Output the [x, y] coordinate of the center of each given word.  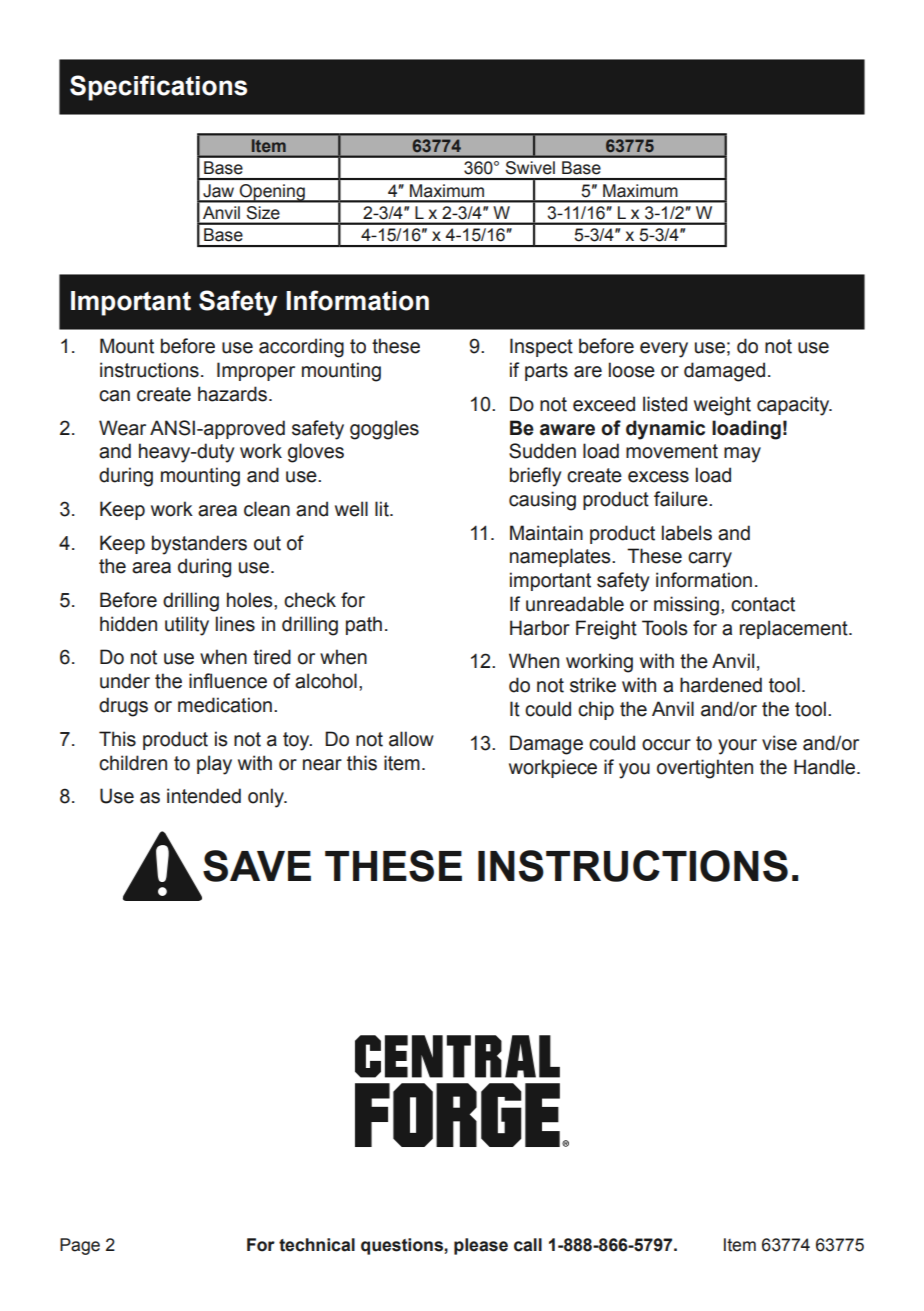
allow [411, 739]
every [664, 350]
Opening [272, 193]
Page [80, 1246]
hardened [721, 685]
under [125, 681]
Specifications [158, 88]
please [481, 1246]
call [528, 1245]
